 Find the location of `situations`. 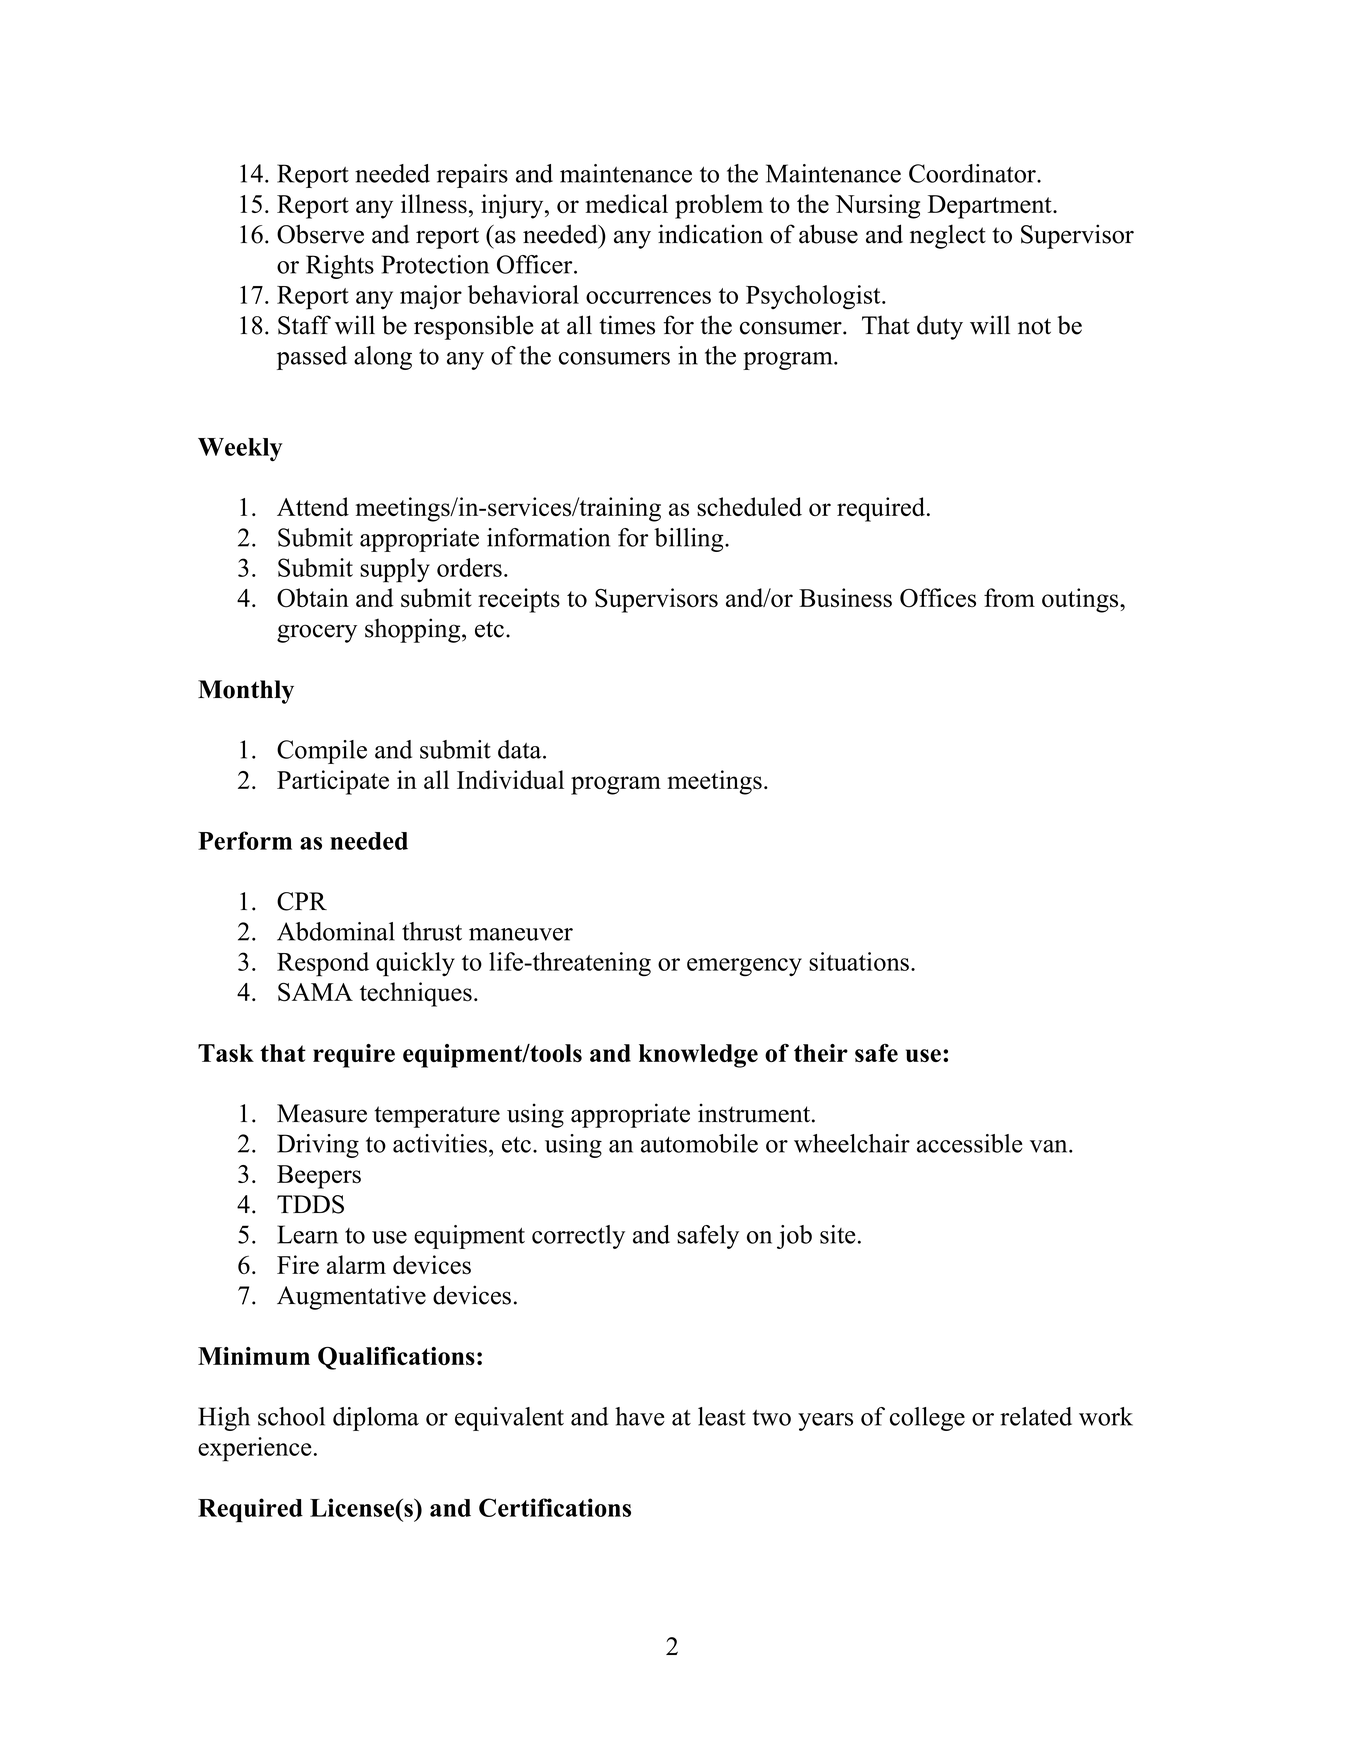

situations is located at coordinates (860, 961).
